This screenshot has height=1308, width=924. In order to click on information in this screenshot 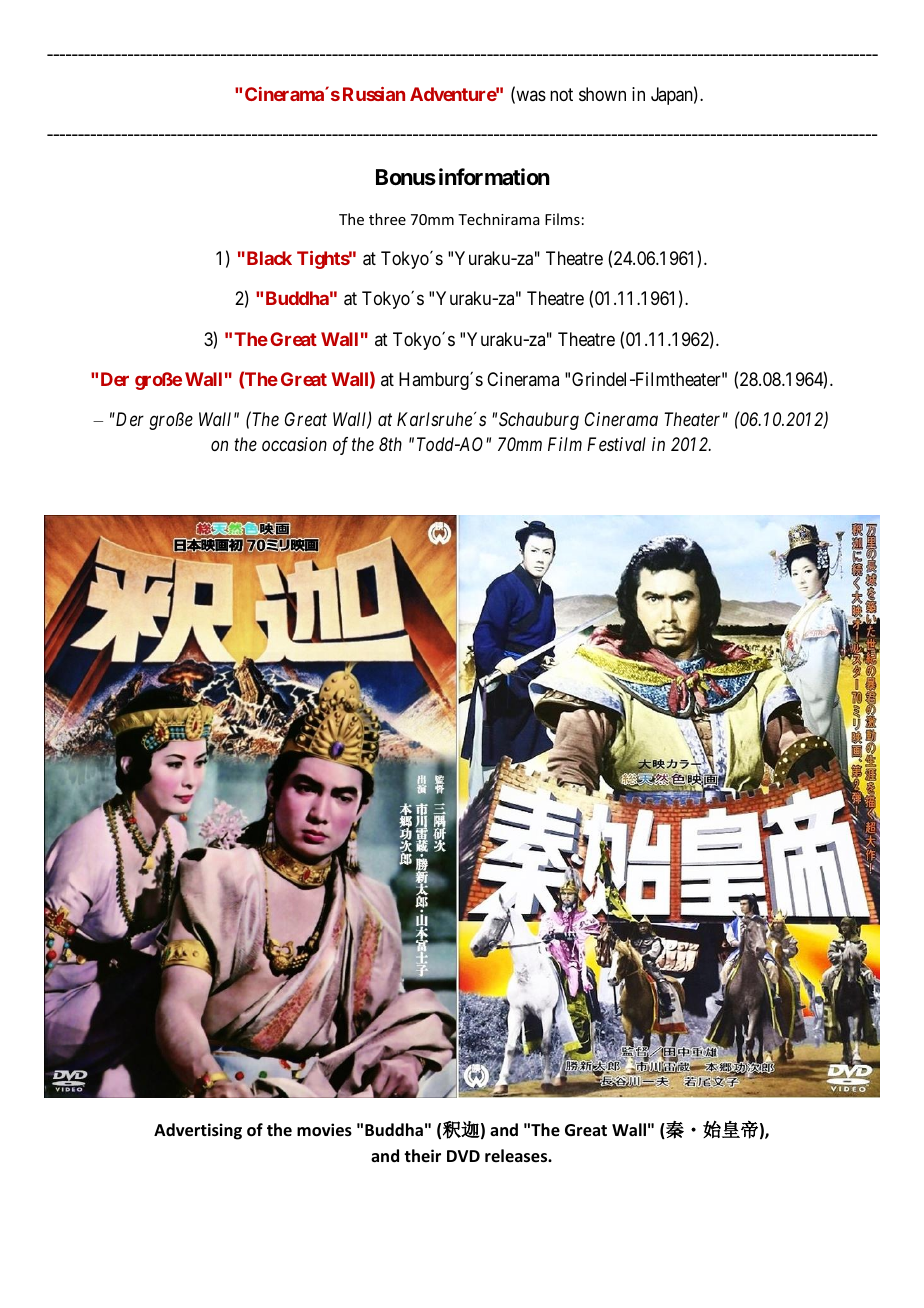, I will do `click(494, 177)`.
